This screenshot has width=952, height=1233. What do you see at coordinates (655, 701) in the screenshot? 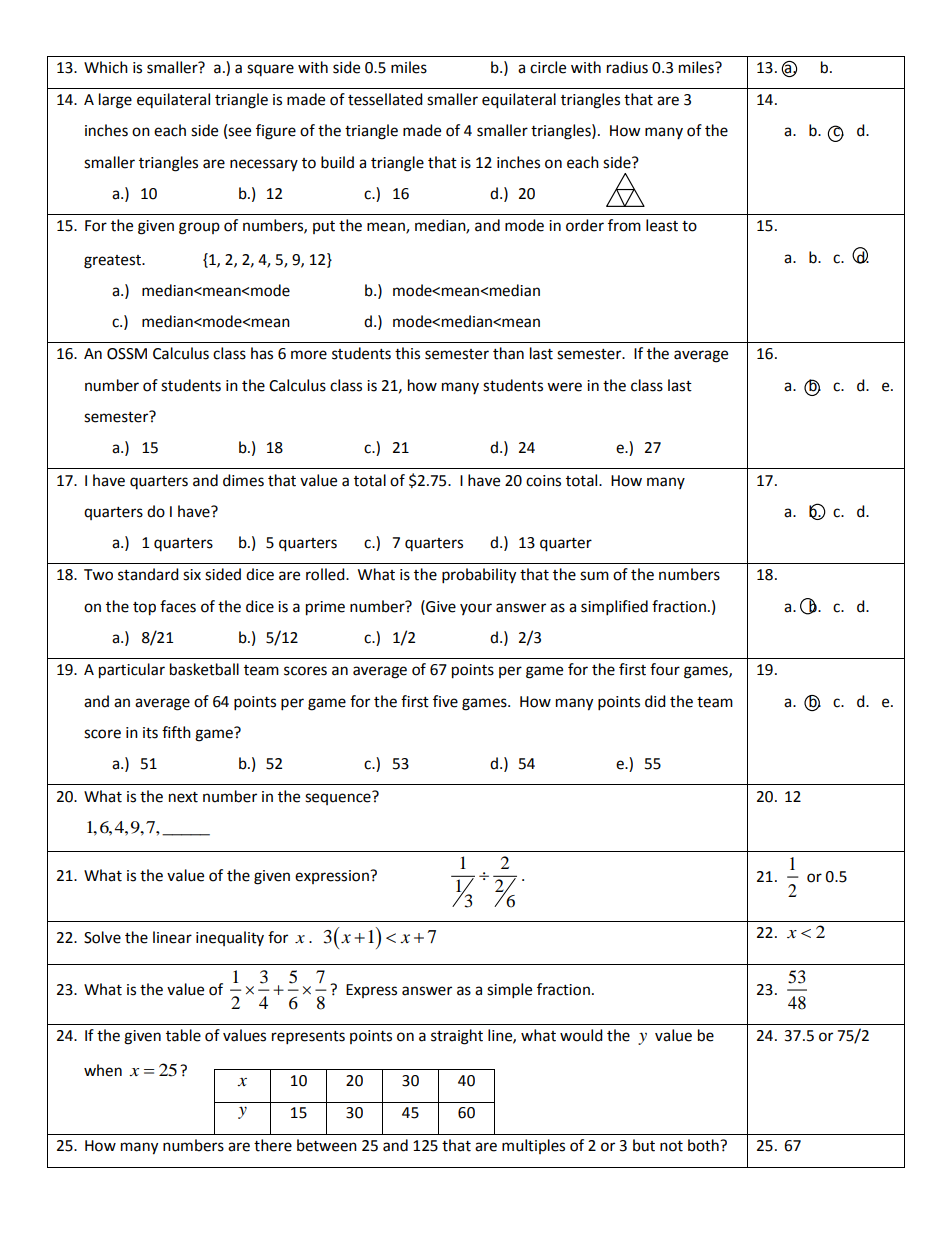
I see `did` at bounding box center [655, 701].
